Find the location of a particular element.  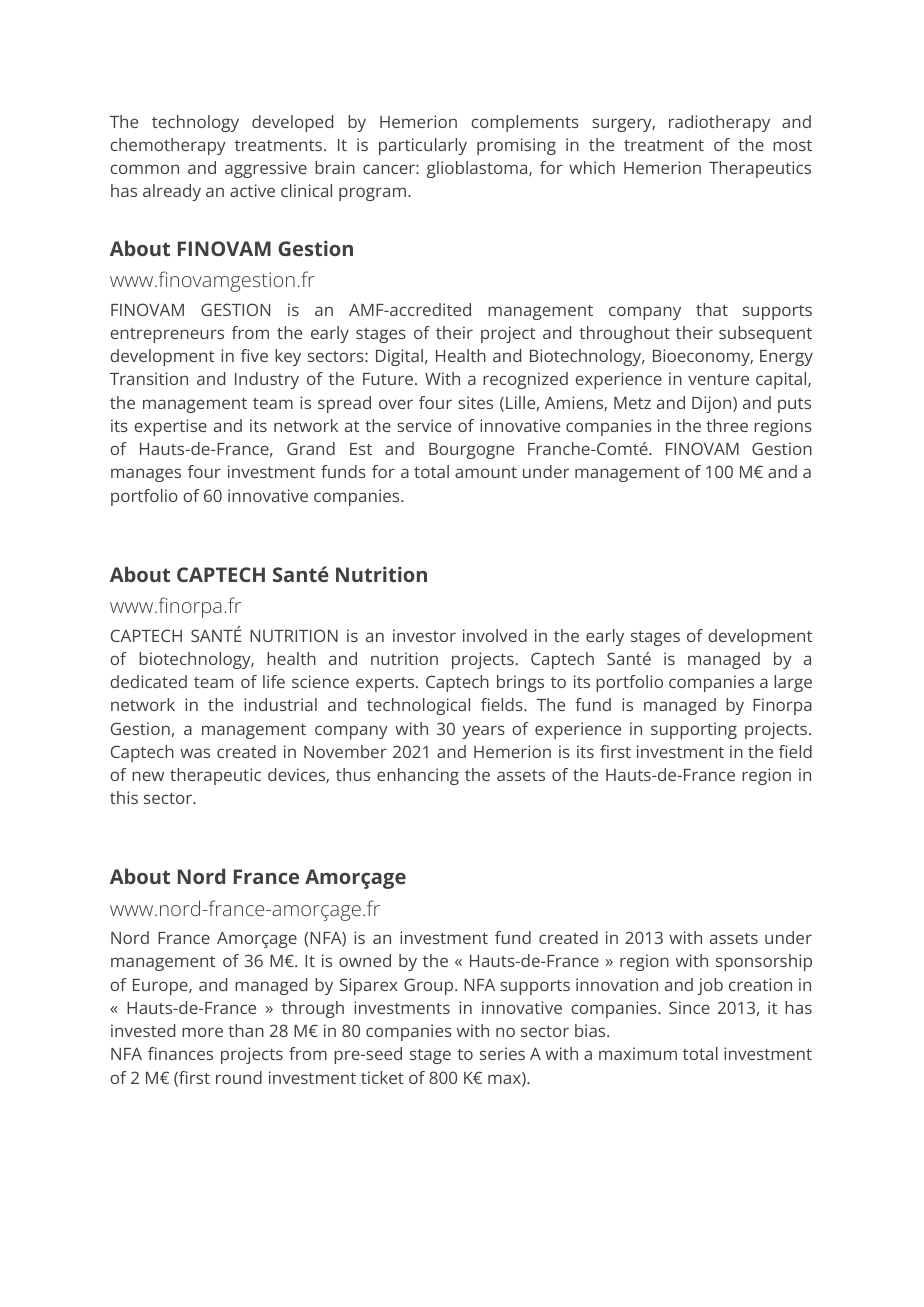

radiotherapy is located at coordinates (719, 123).
